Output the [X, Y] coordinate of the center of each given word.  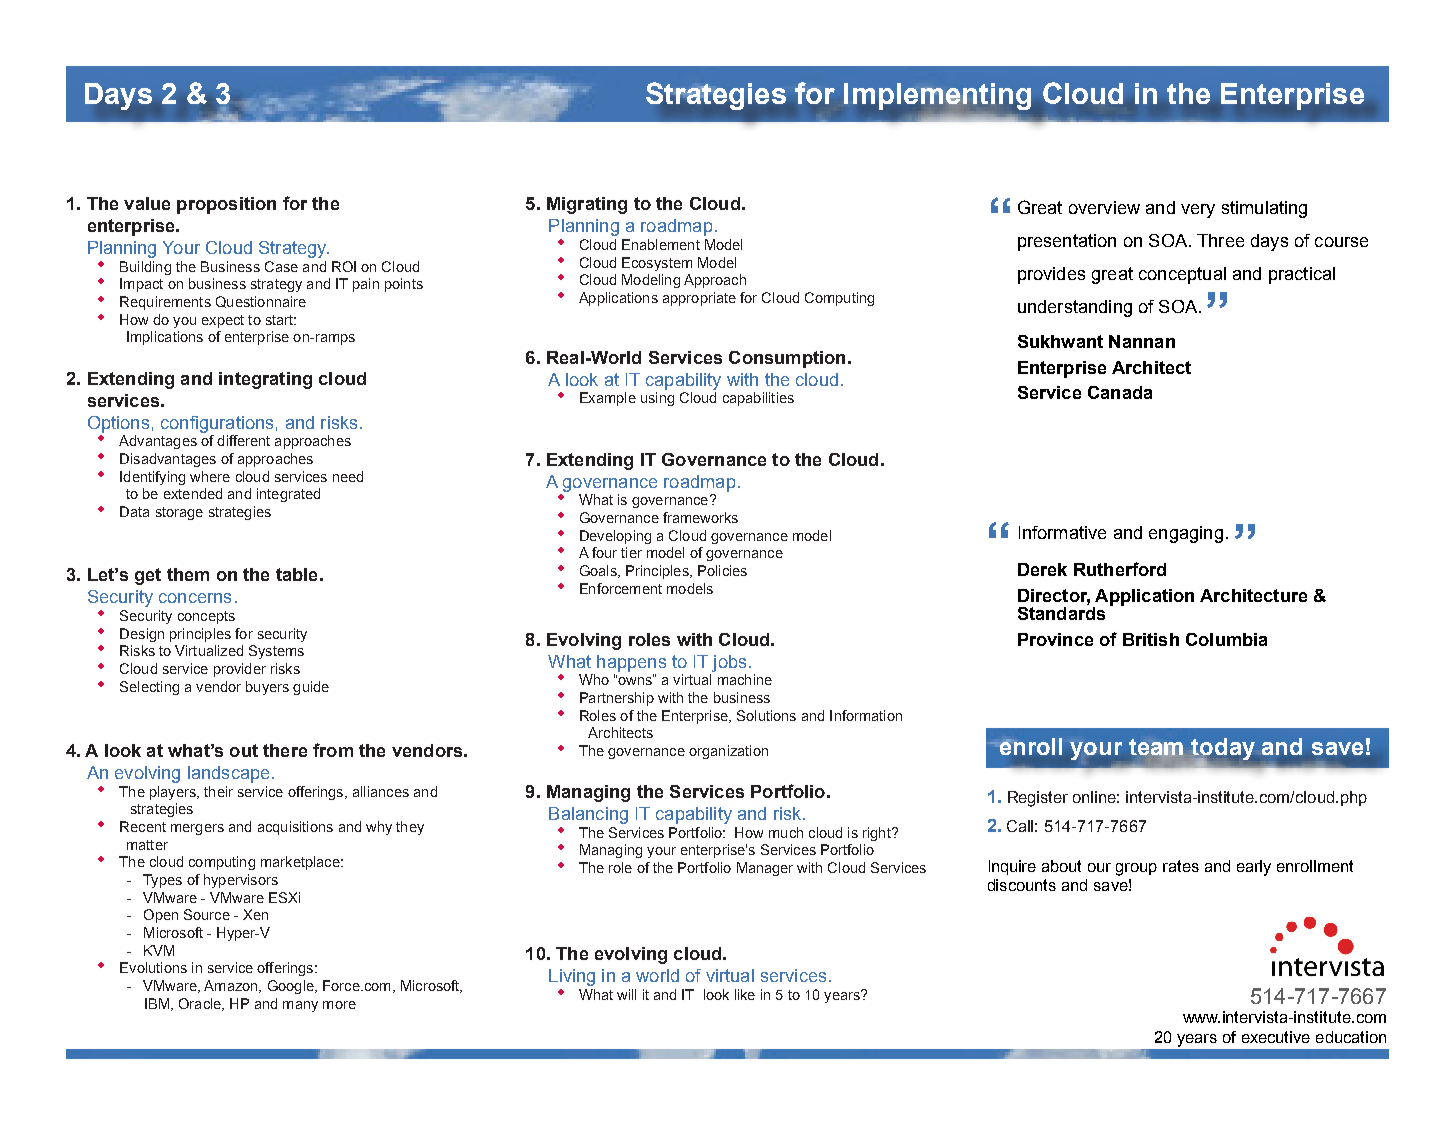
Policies [722, 570]
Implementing [937, 96]
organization [728, 752]
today [1223, 750]
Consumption [787, 359]
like [745, 994]
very [1198, 211]
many [300, 1006]
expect [223, 321]
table [296, 574]
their [218, 791]
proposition [226, 205]
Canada [1120, 392]
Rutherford [1120, 569]
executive [1276, 1037]
